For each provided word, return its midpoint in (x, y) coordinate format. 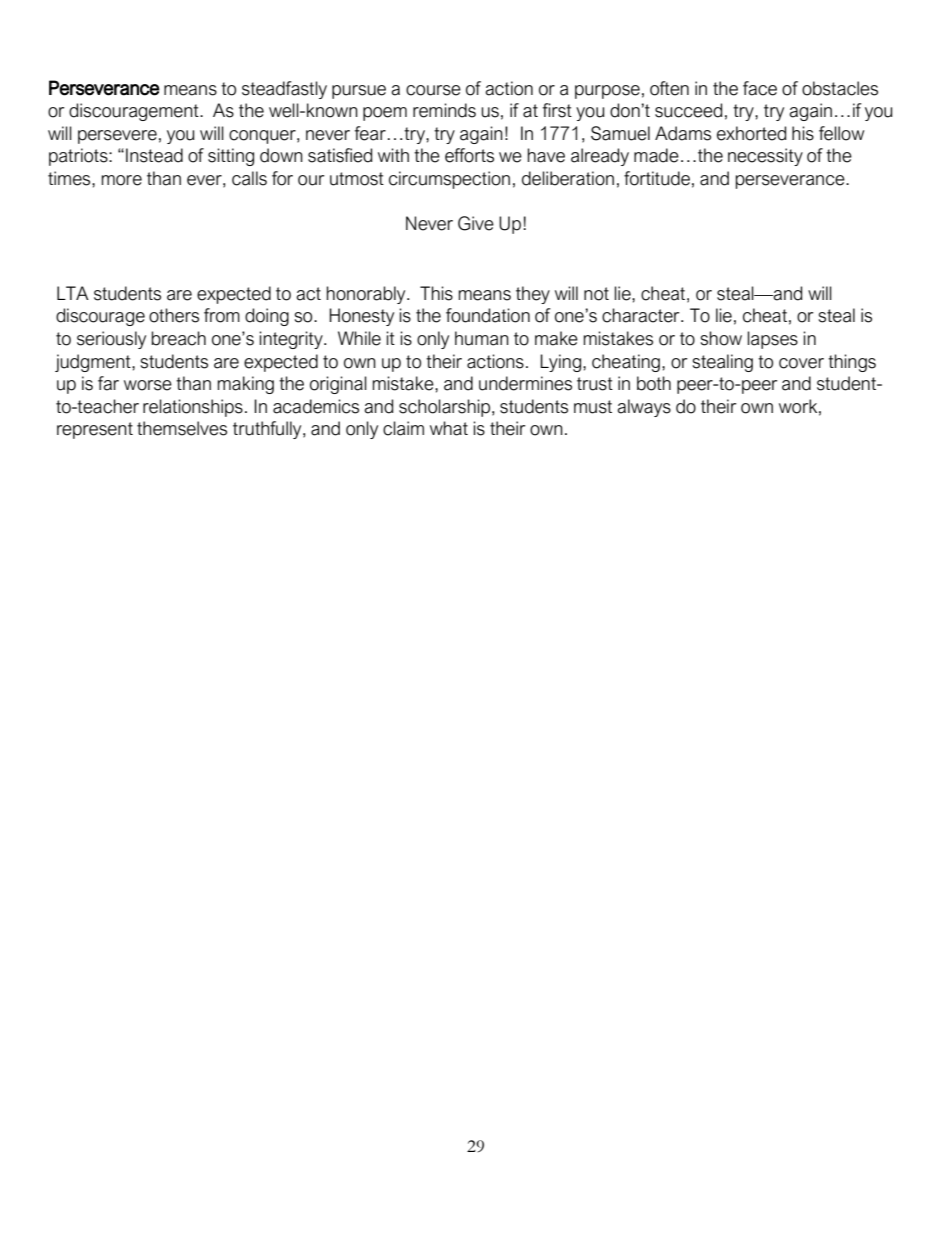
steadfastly (284, 90)
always (644, 408)
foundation (488, 315)
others (174, 315)
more (121, 180)
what (449, 428)
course (433, 90)
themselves (182, 428)
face (760, 88)
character (642, 315)
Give (476, 223)
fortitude (657, 178)
